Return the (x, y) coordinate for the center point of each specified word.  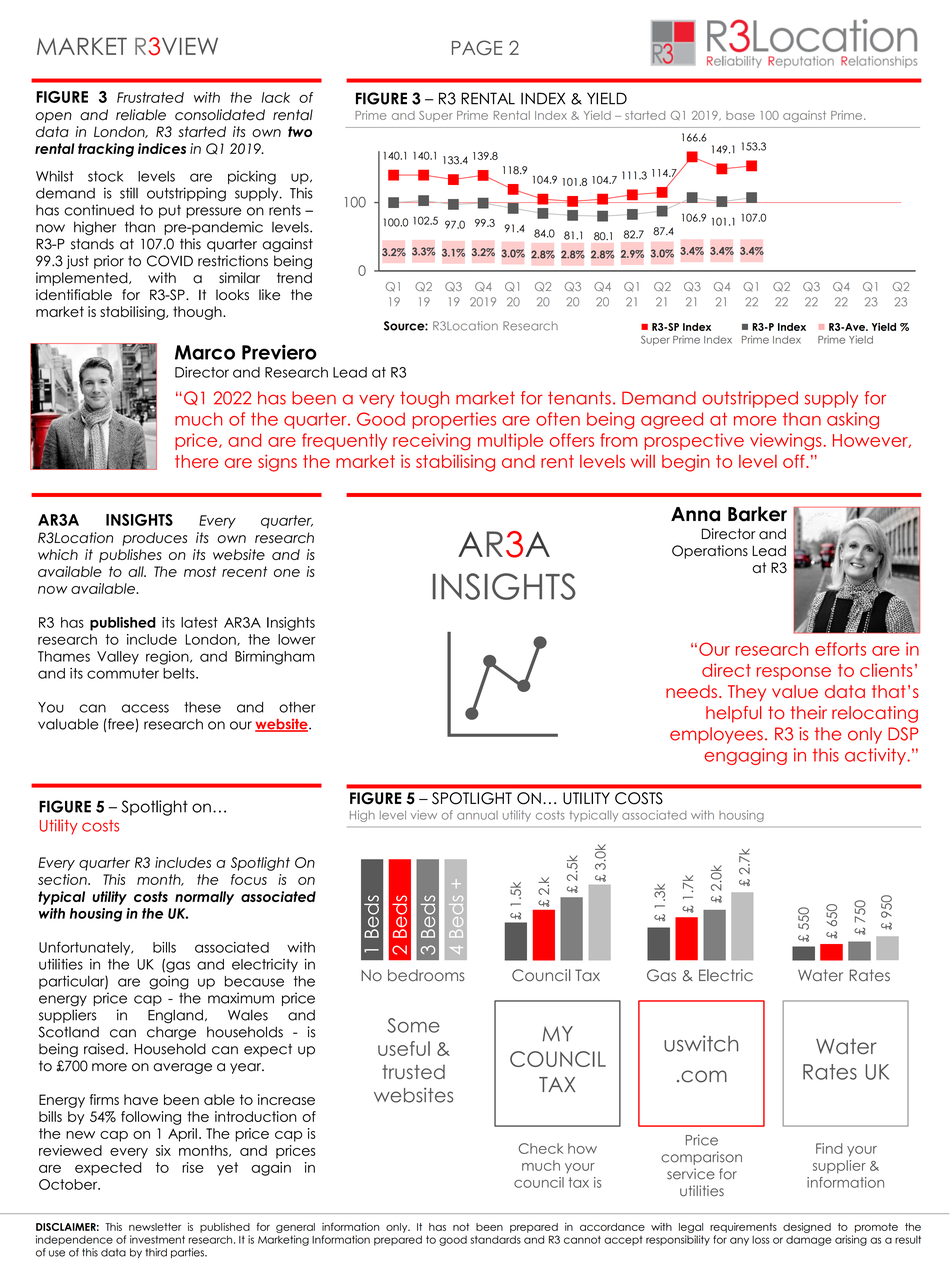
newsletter (155, 1227)
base (740, 115)
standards (495, 1239)
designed (807, 1228)
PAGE (477, 47)
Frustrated (150, 97)
